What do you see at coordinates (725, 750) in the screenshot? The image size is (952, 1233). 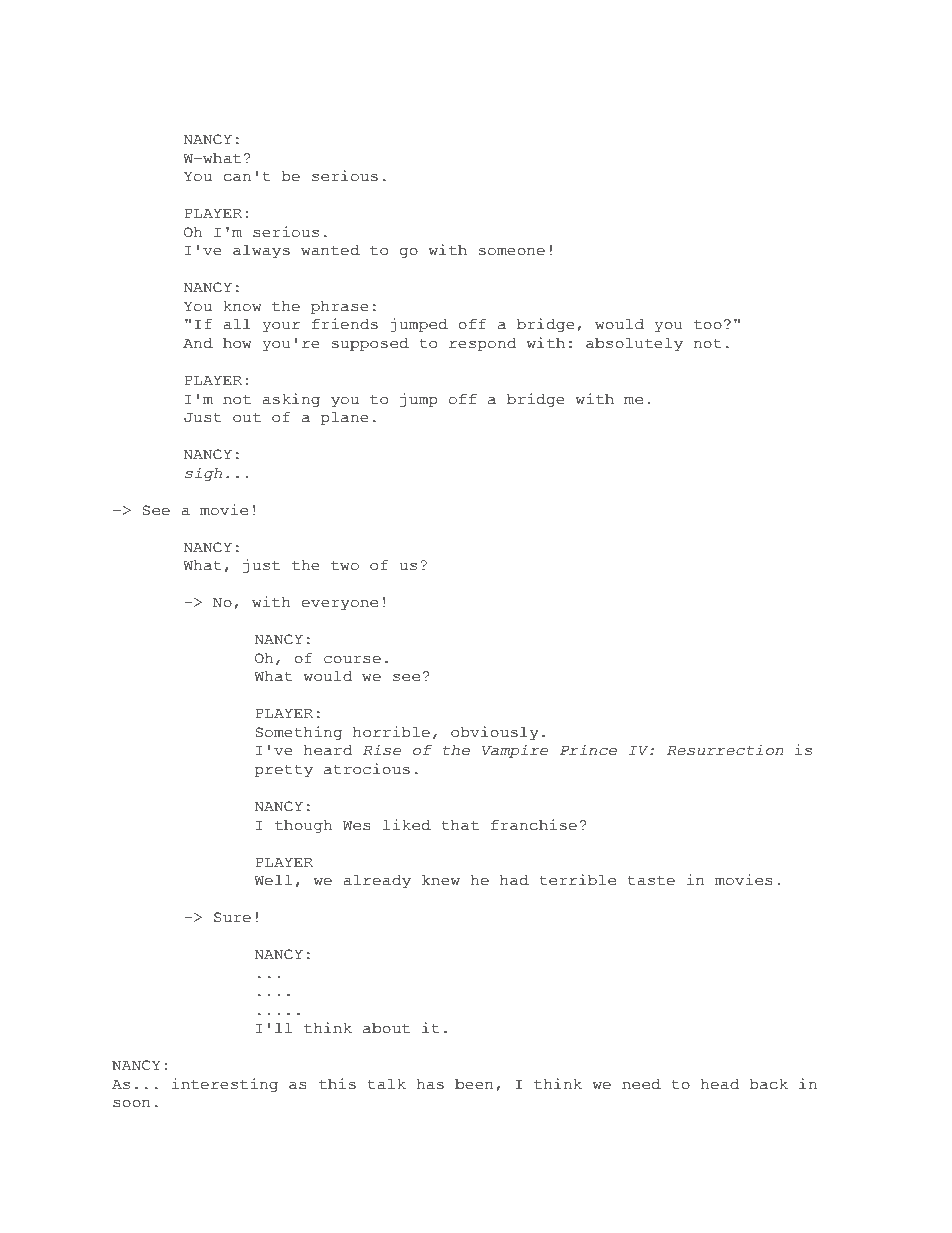 I see `Resurrection` at bounding box center [725, 750].
